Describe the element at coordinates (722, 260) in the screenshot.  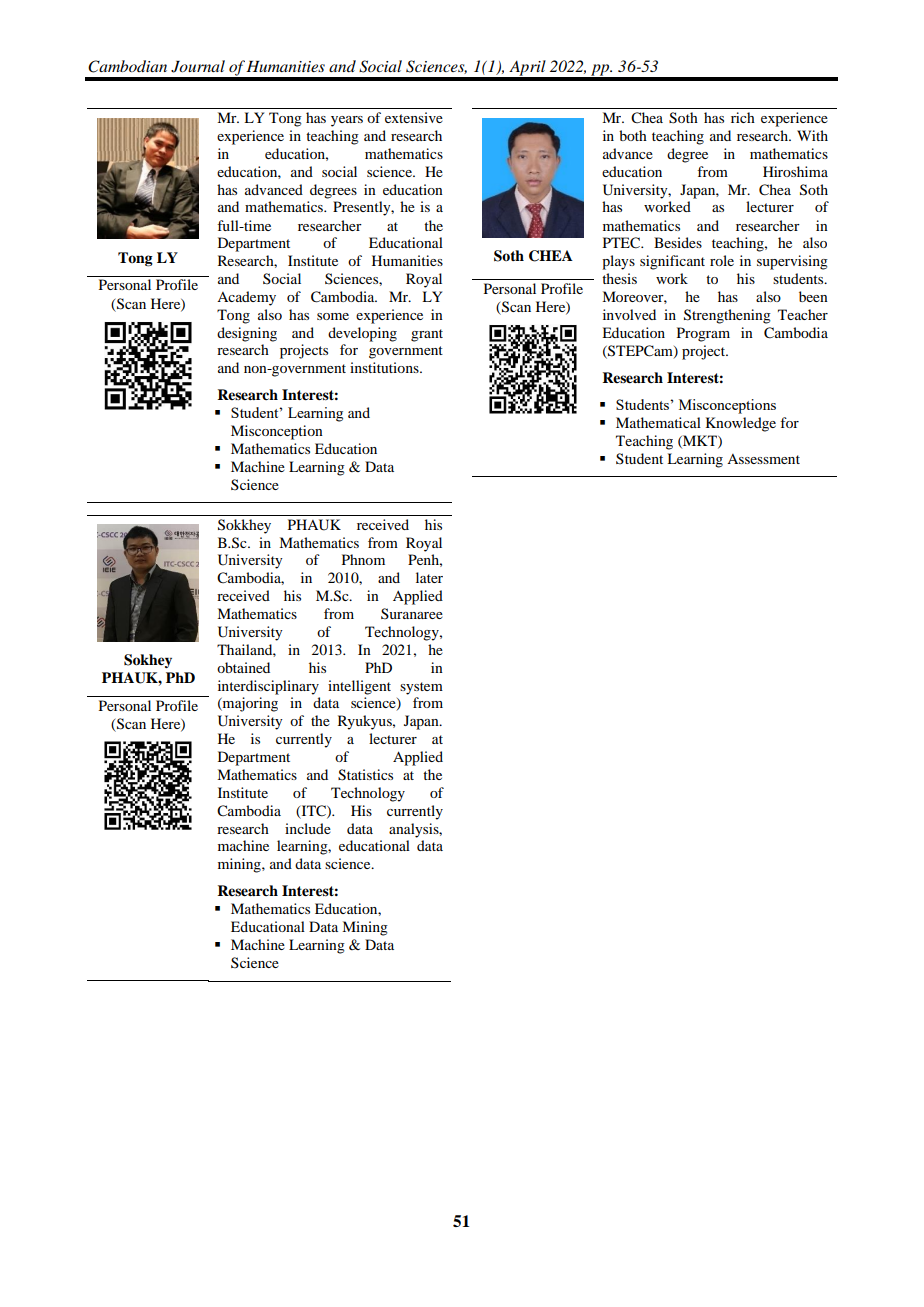
I see `role` at that location.
